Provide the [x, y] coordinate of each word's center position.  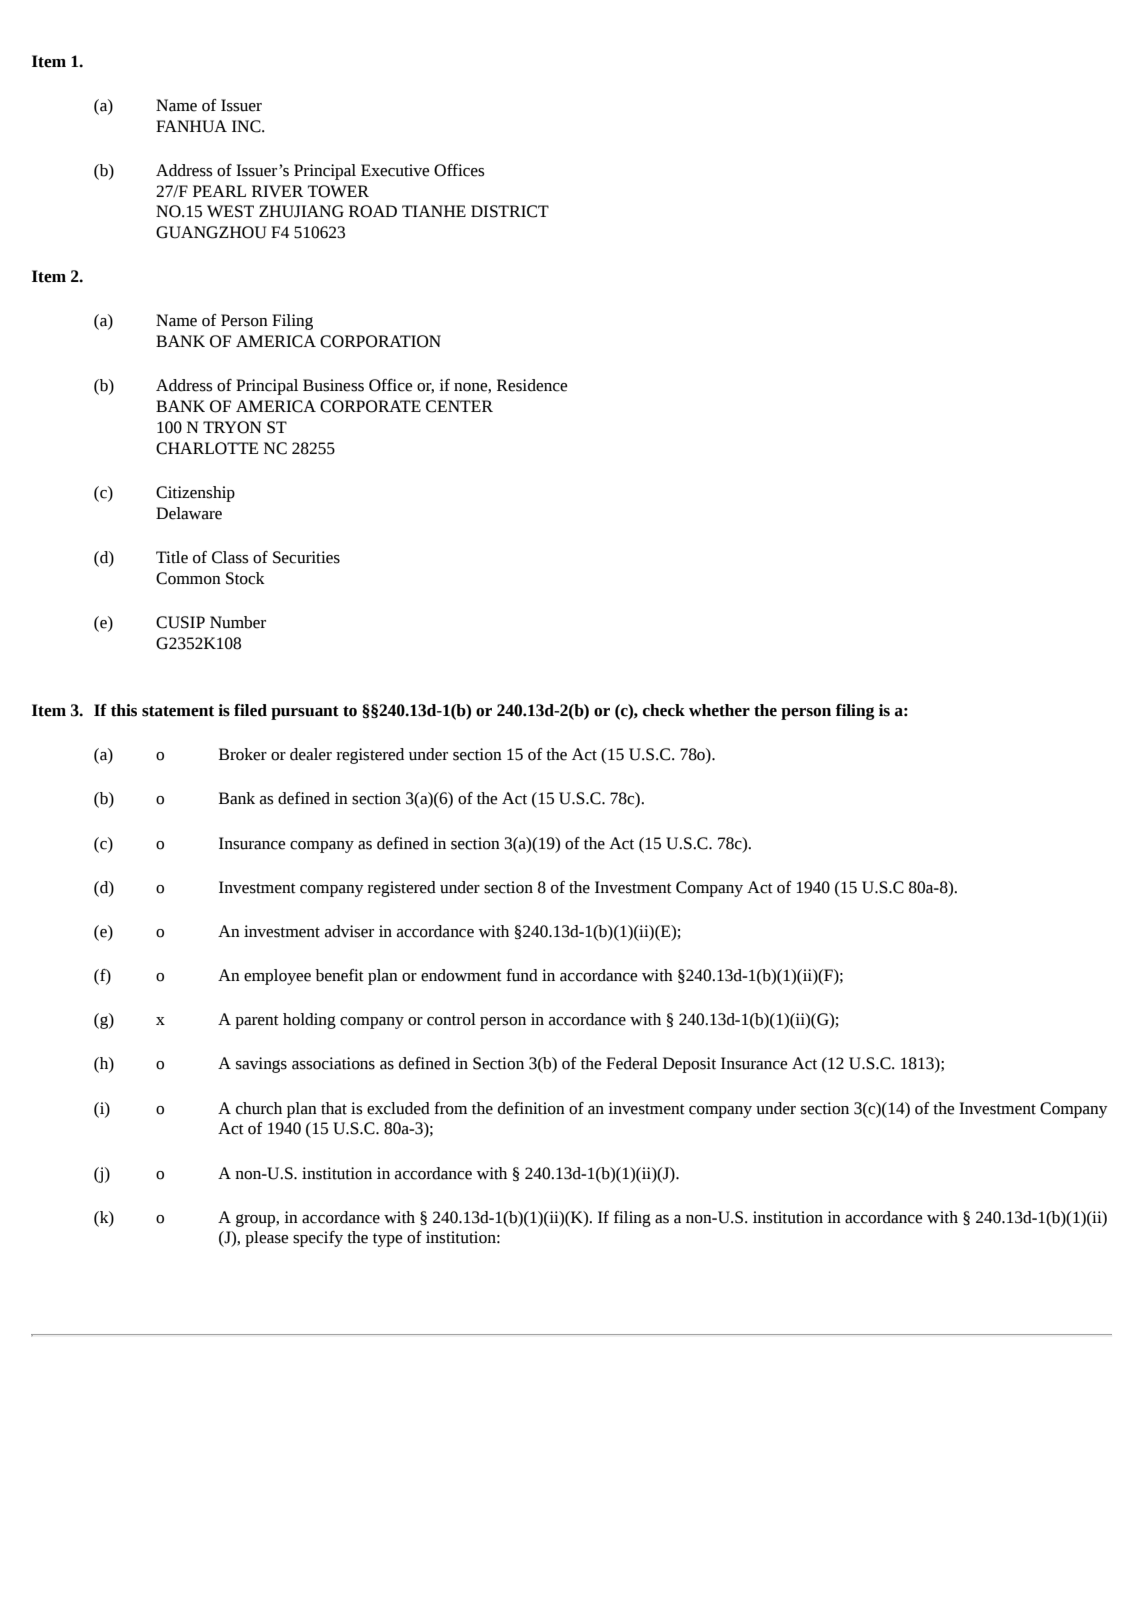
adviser [349, 931]
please [267, 1239]
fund [522, 975]
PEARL [219, 191]
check [664, 710]
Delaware [189, 513]
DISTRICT [510, 211]
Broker [243, 754]
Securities [306, 557]
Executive [395, 170]
